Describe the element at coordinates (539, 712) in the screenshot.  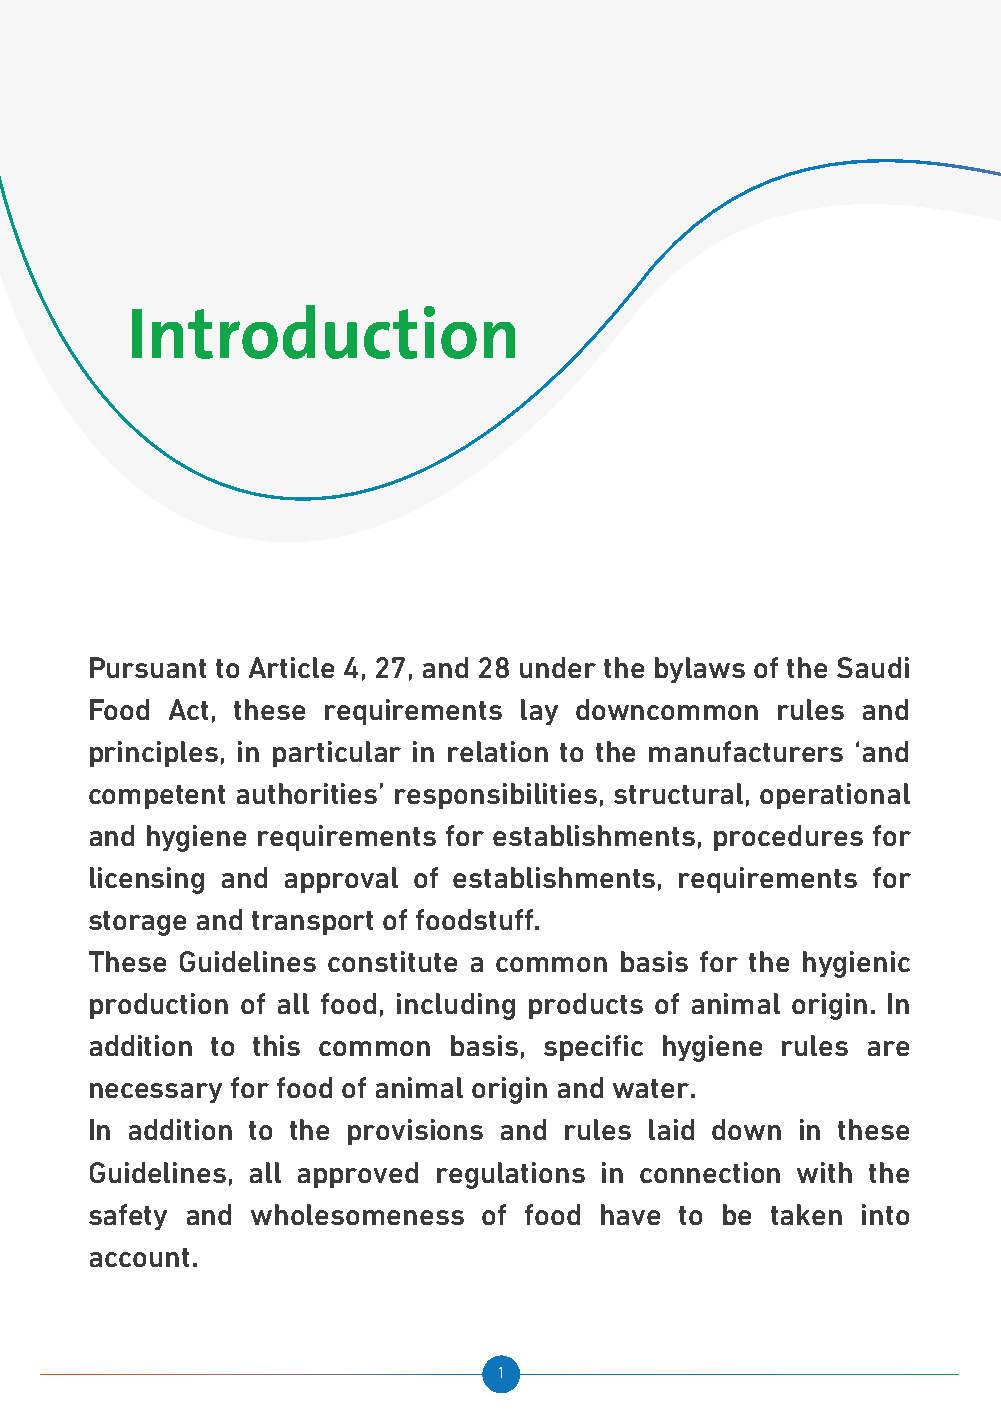
I see `lay` at that location.
